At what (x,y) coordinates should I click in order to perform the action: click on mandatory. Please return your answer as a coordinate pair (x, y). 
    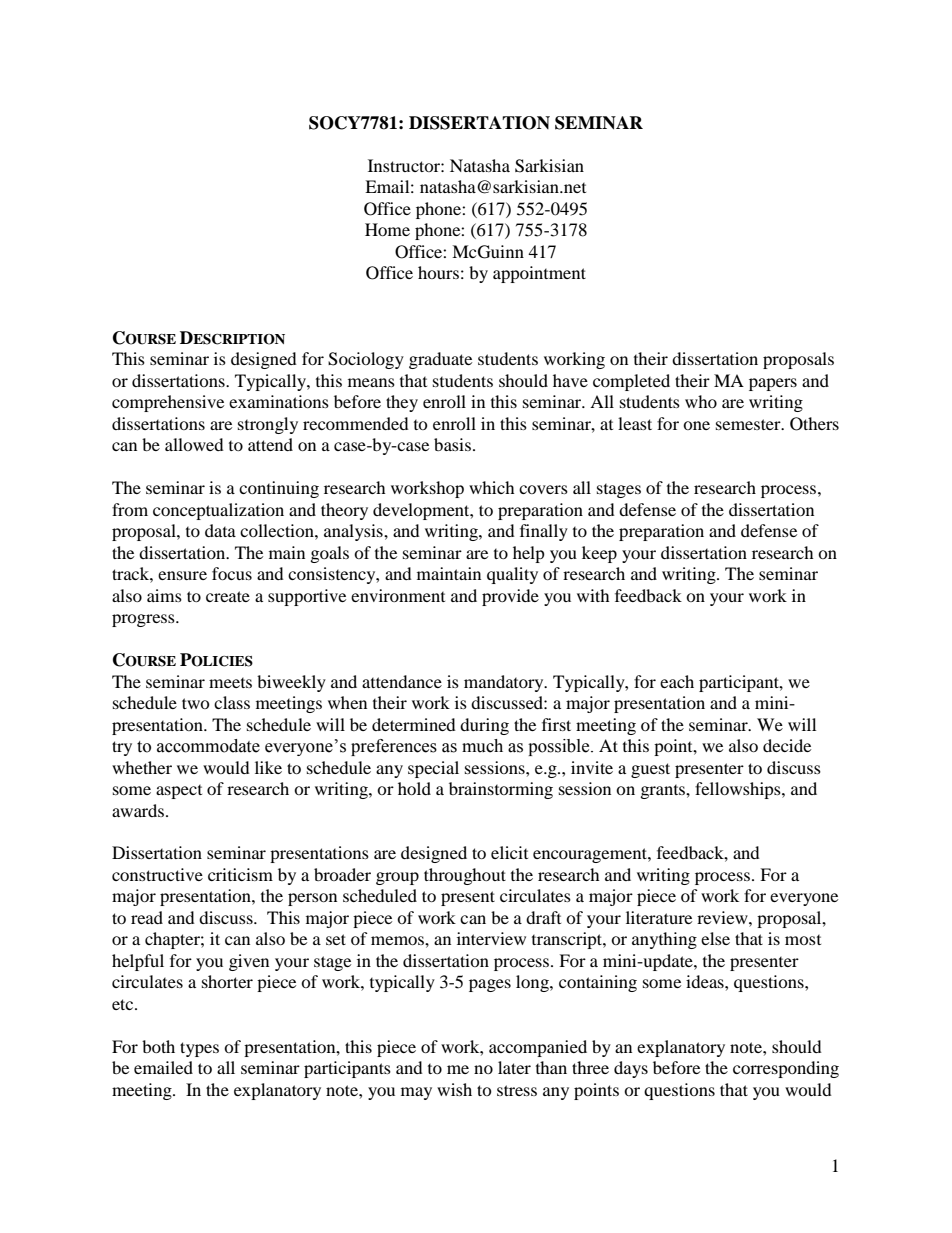
    Looking at the image, I should click on (505, 683).
